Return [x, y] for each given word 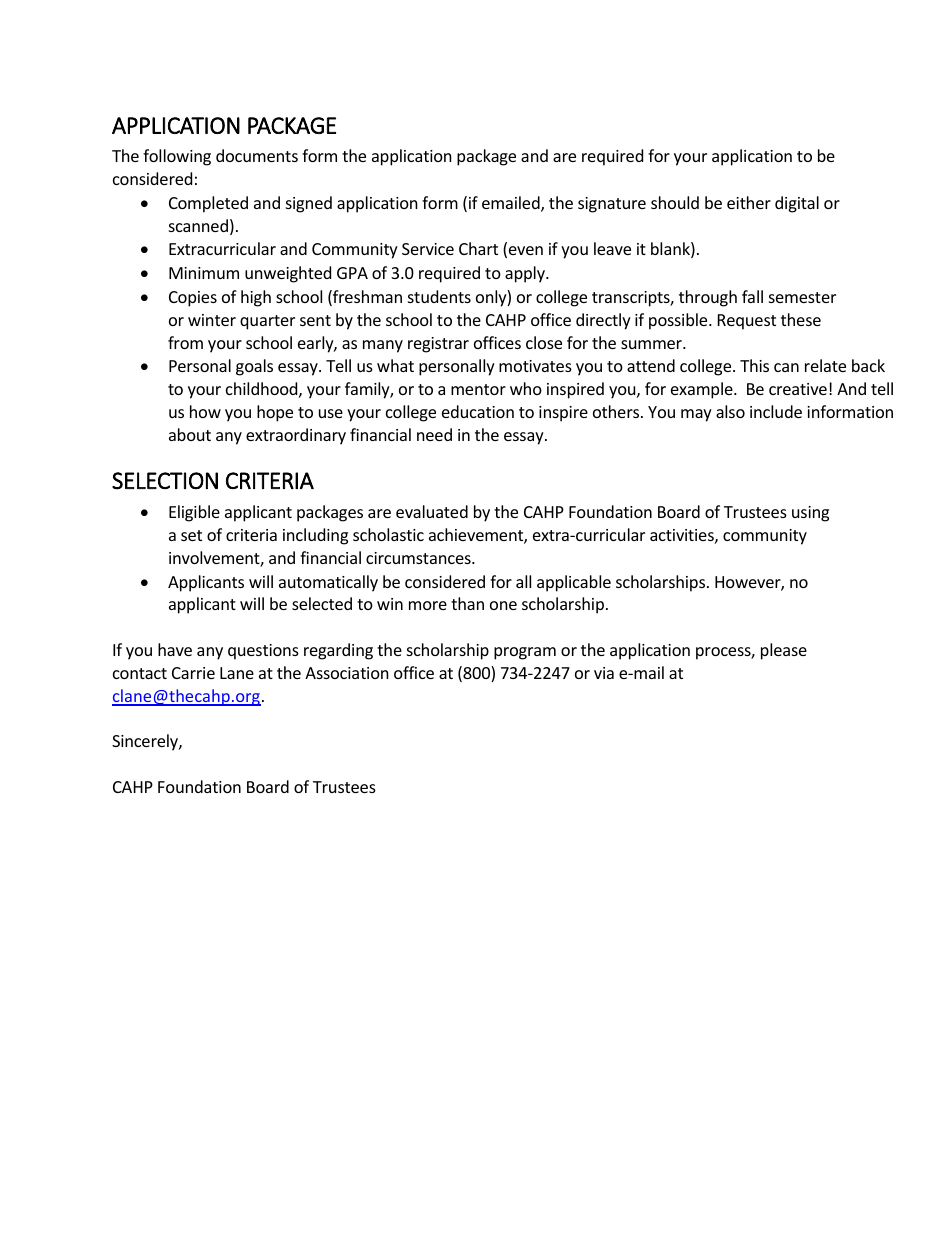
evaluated [432, 511]
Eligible [194, 513]
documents [257, 155]
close [544, 342]
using [810, 514]
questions [263, 652]
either [749, 202]
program [525, 653]
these [801, 319]
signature [612, 205]
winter [212, 320]
